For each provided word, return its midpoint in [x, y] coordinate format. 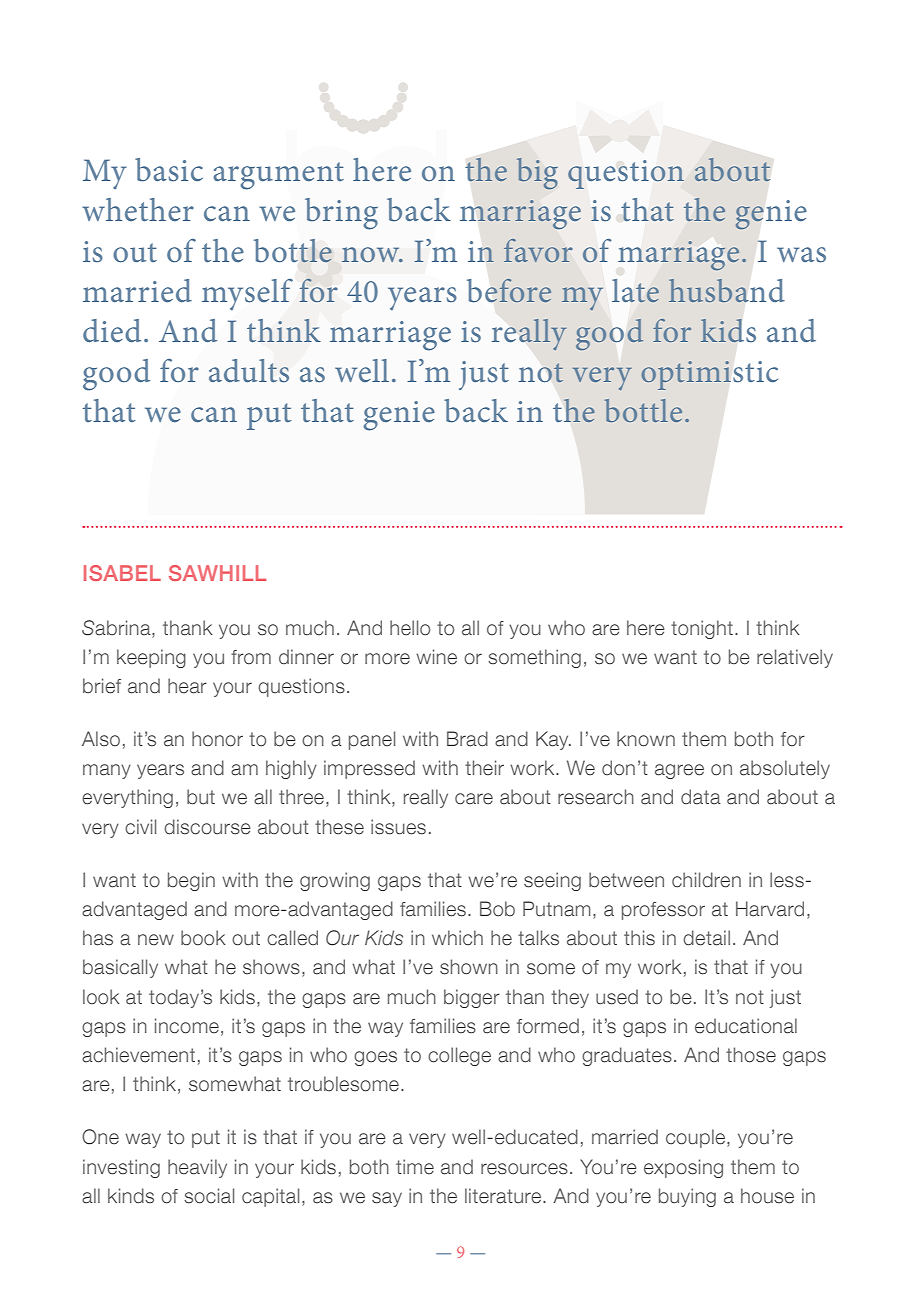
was [801, 255]
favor [538, 250]
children [706, 880]
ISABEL [122, 573]
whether [138, 210]
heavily [197, 1168]
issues [398, 827]
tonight [702, 629]
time [415, 1167]
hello [410, 628]
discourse [207, 827]
